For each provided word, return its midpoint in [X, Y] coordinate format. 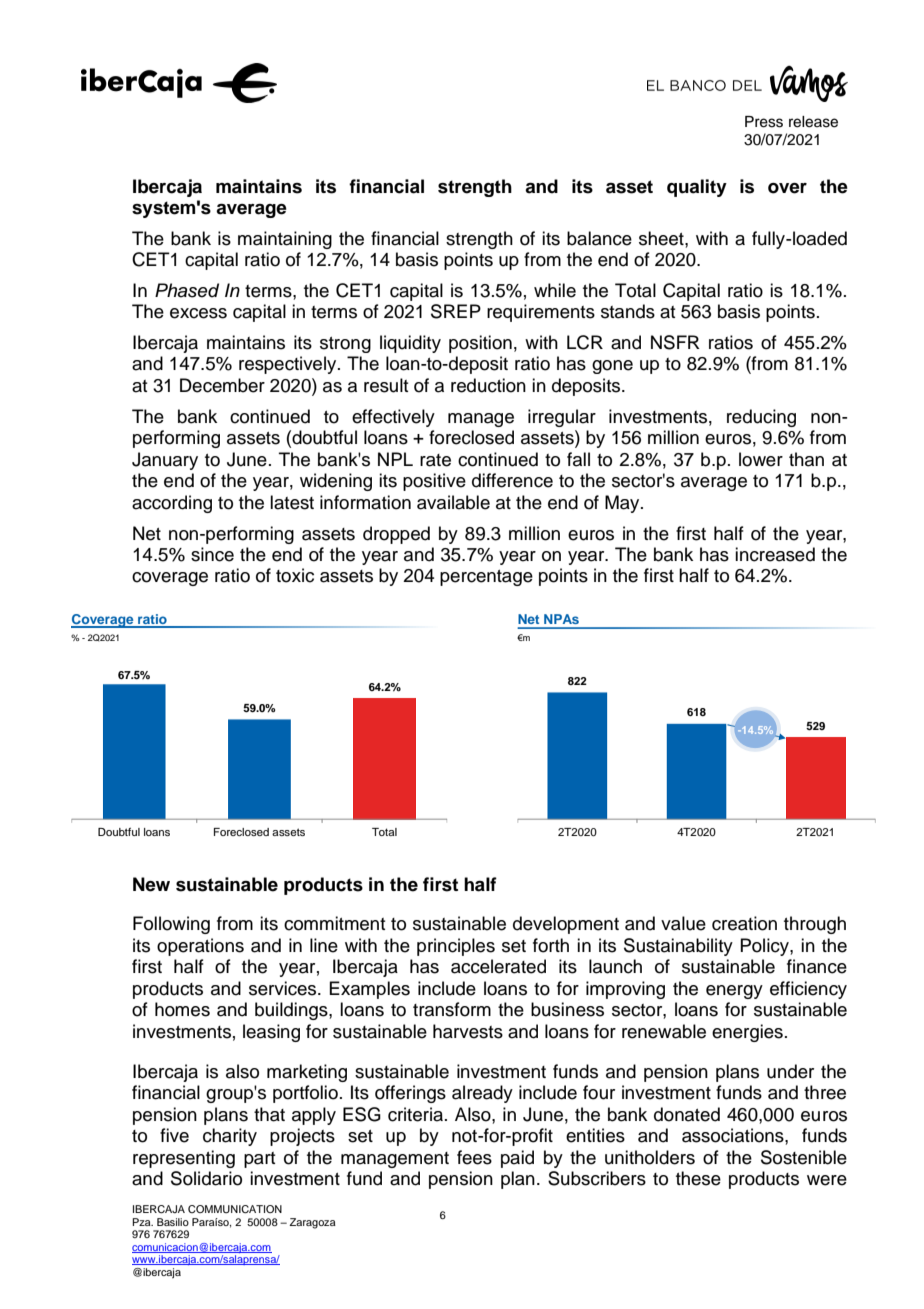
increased [775, 554]
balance [599, 238]
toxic [295, 575]
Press [764, 122]
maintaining [285, 240]
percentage [486, 578]
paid [517, 1159]
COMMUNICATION [235, 1209]
